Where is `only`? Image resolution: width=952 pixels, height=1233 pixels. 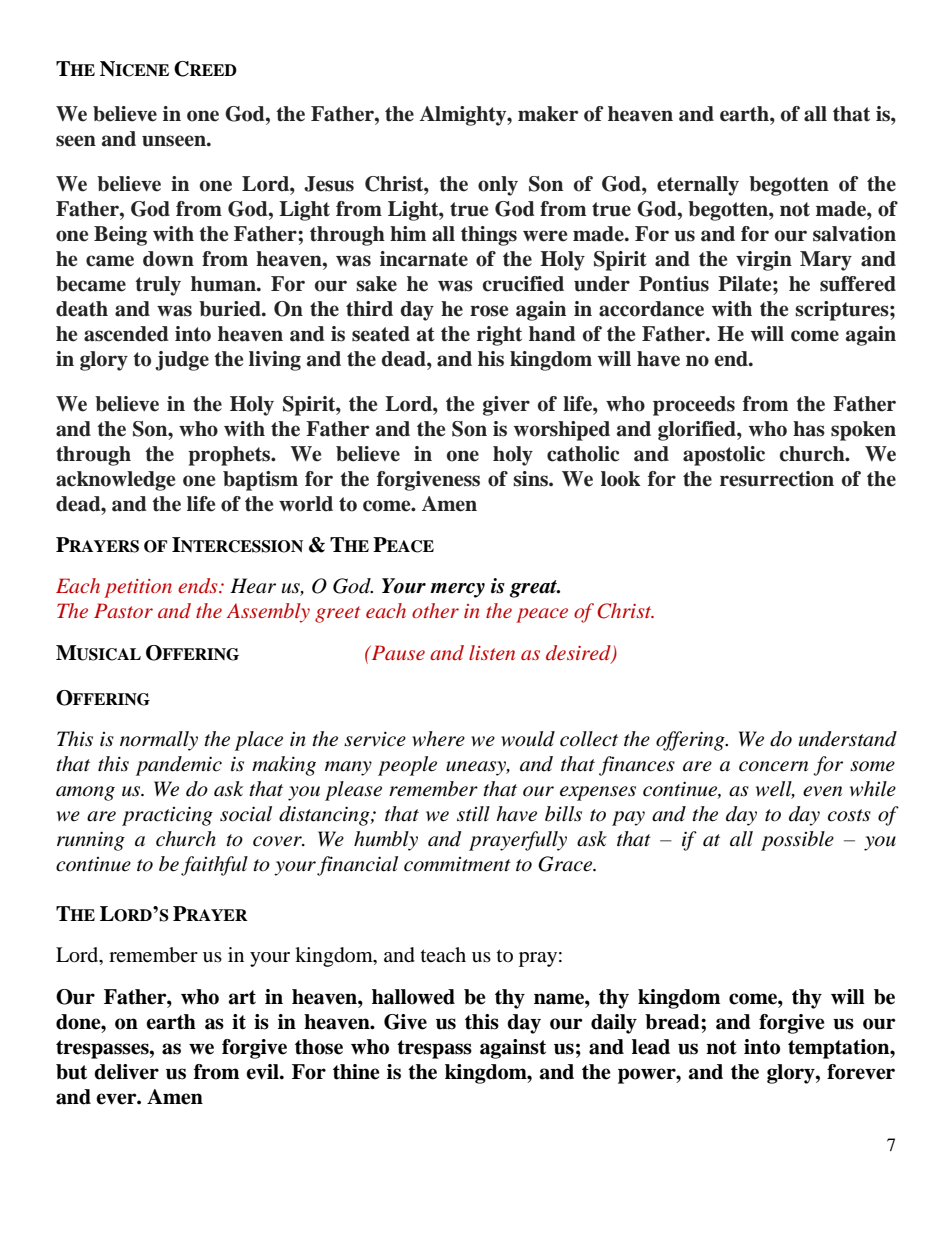
only is located at coordinates (498, 186).
